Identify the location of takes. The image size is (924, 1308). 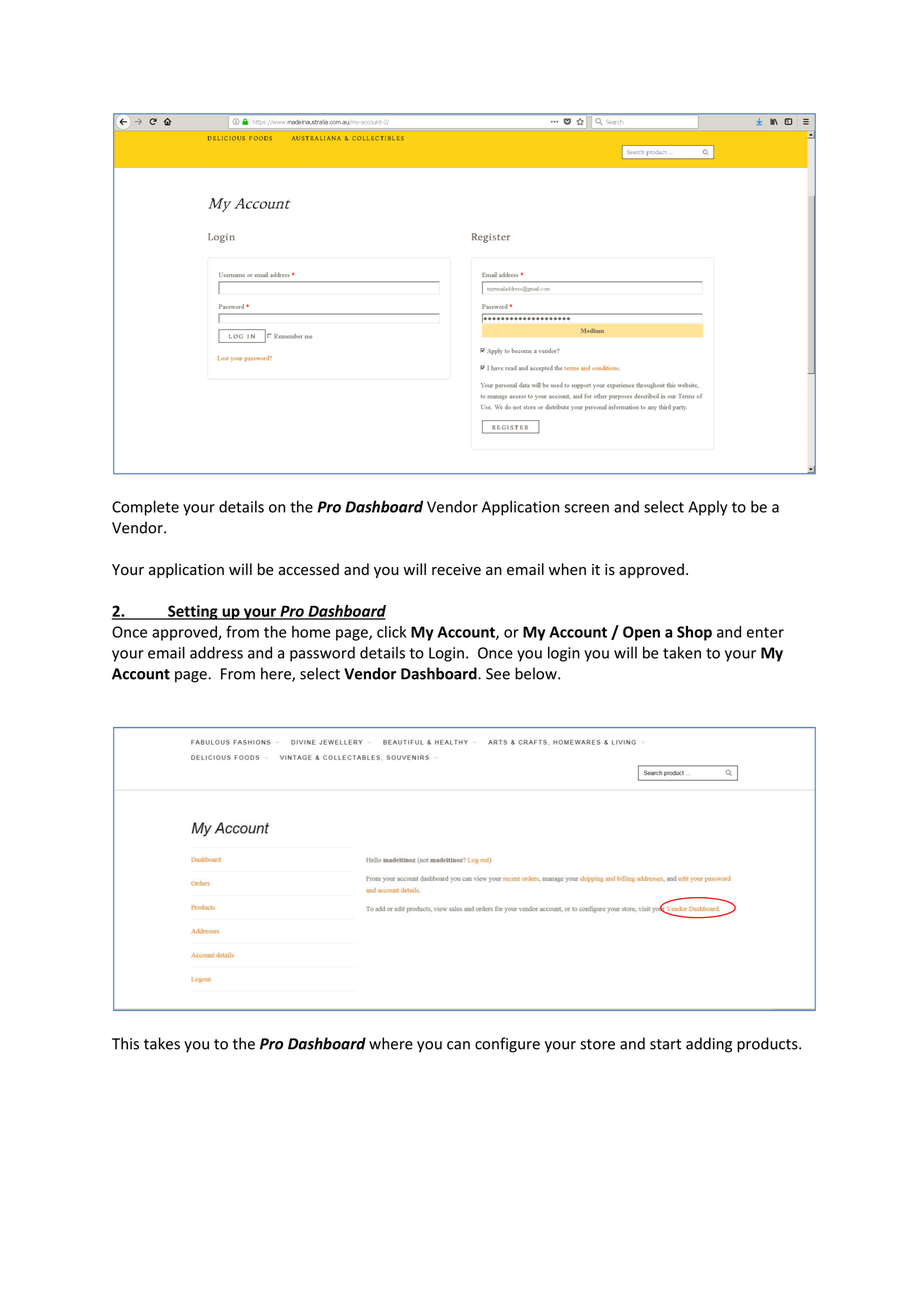
(162, 1043).
